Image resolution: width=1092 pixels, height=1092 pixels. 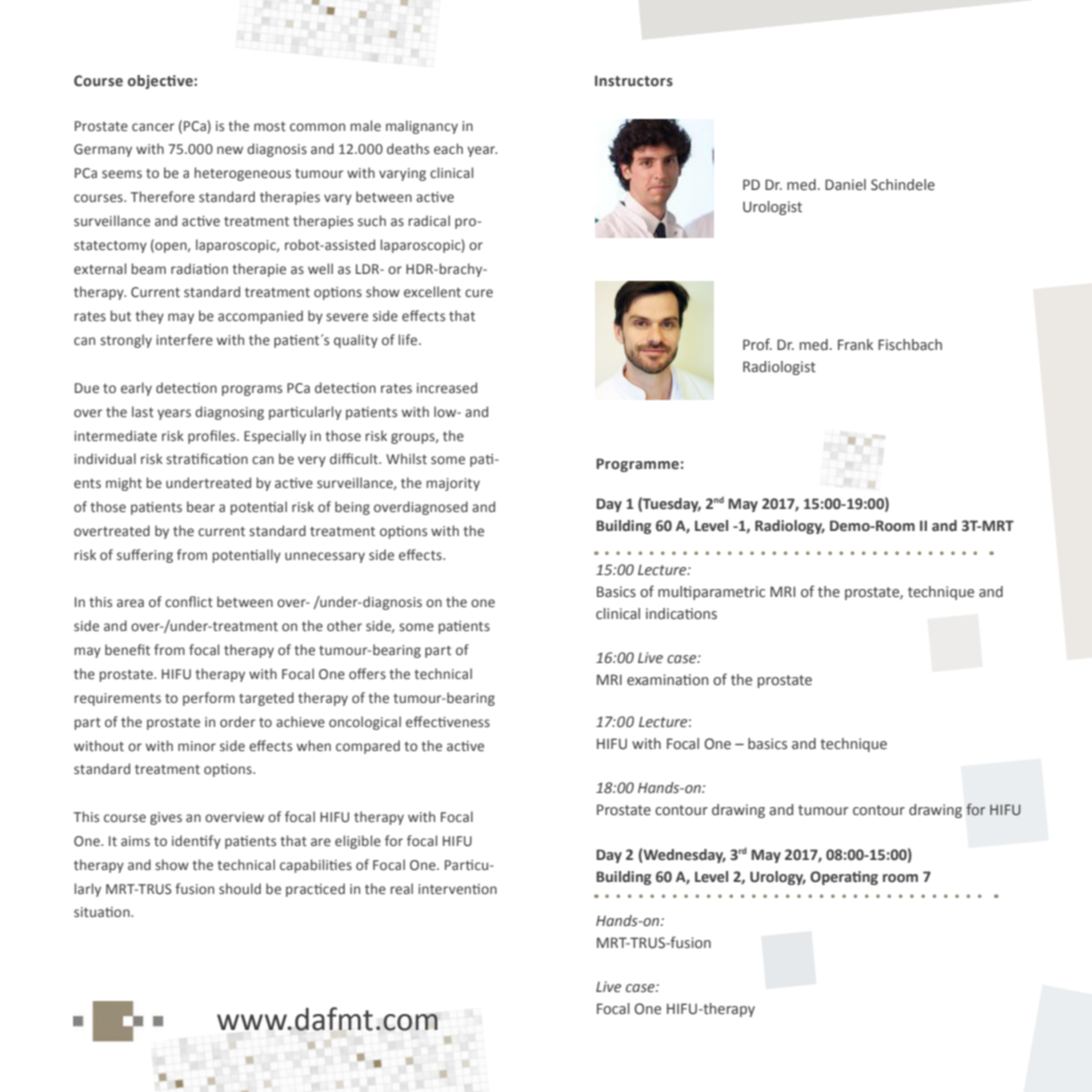 I want to click on cure, so click(x=479, y=293).
